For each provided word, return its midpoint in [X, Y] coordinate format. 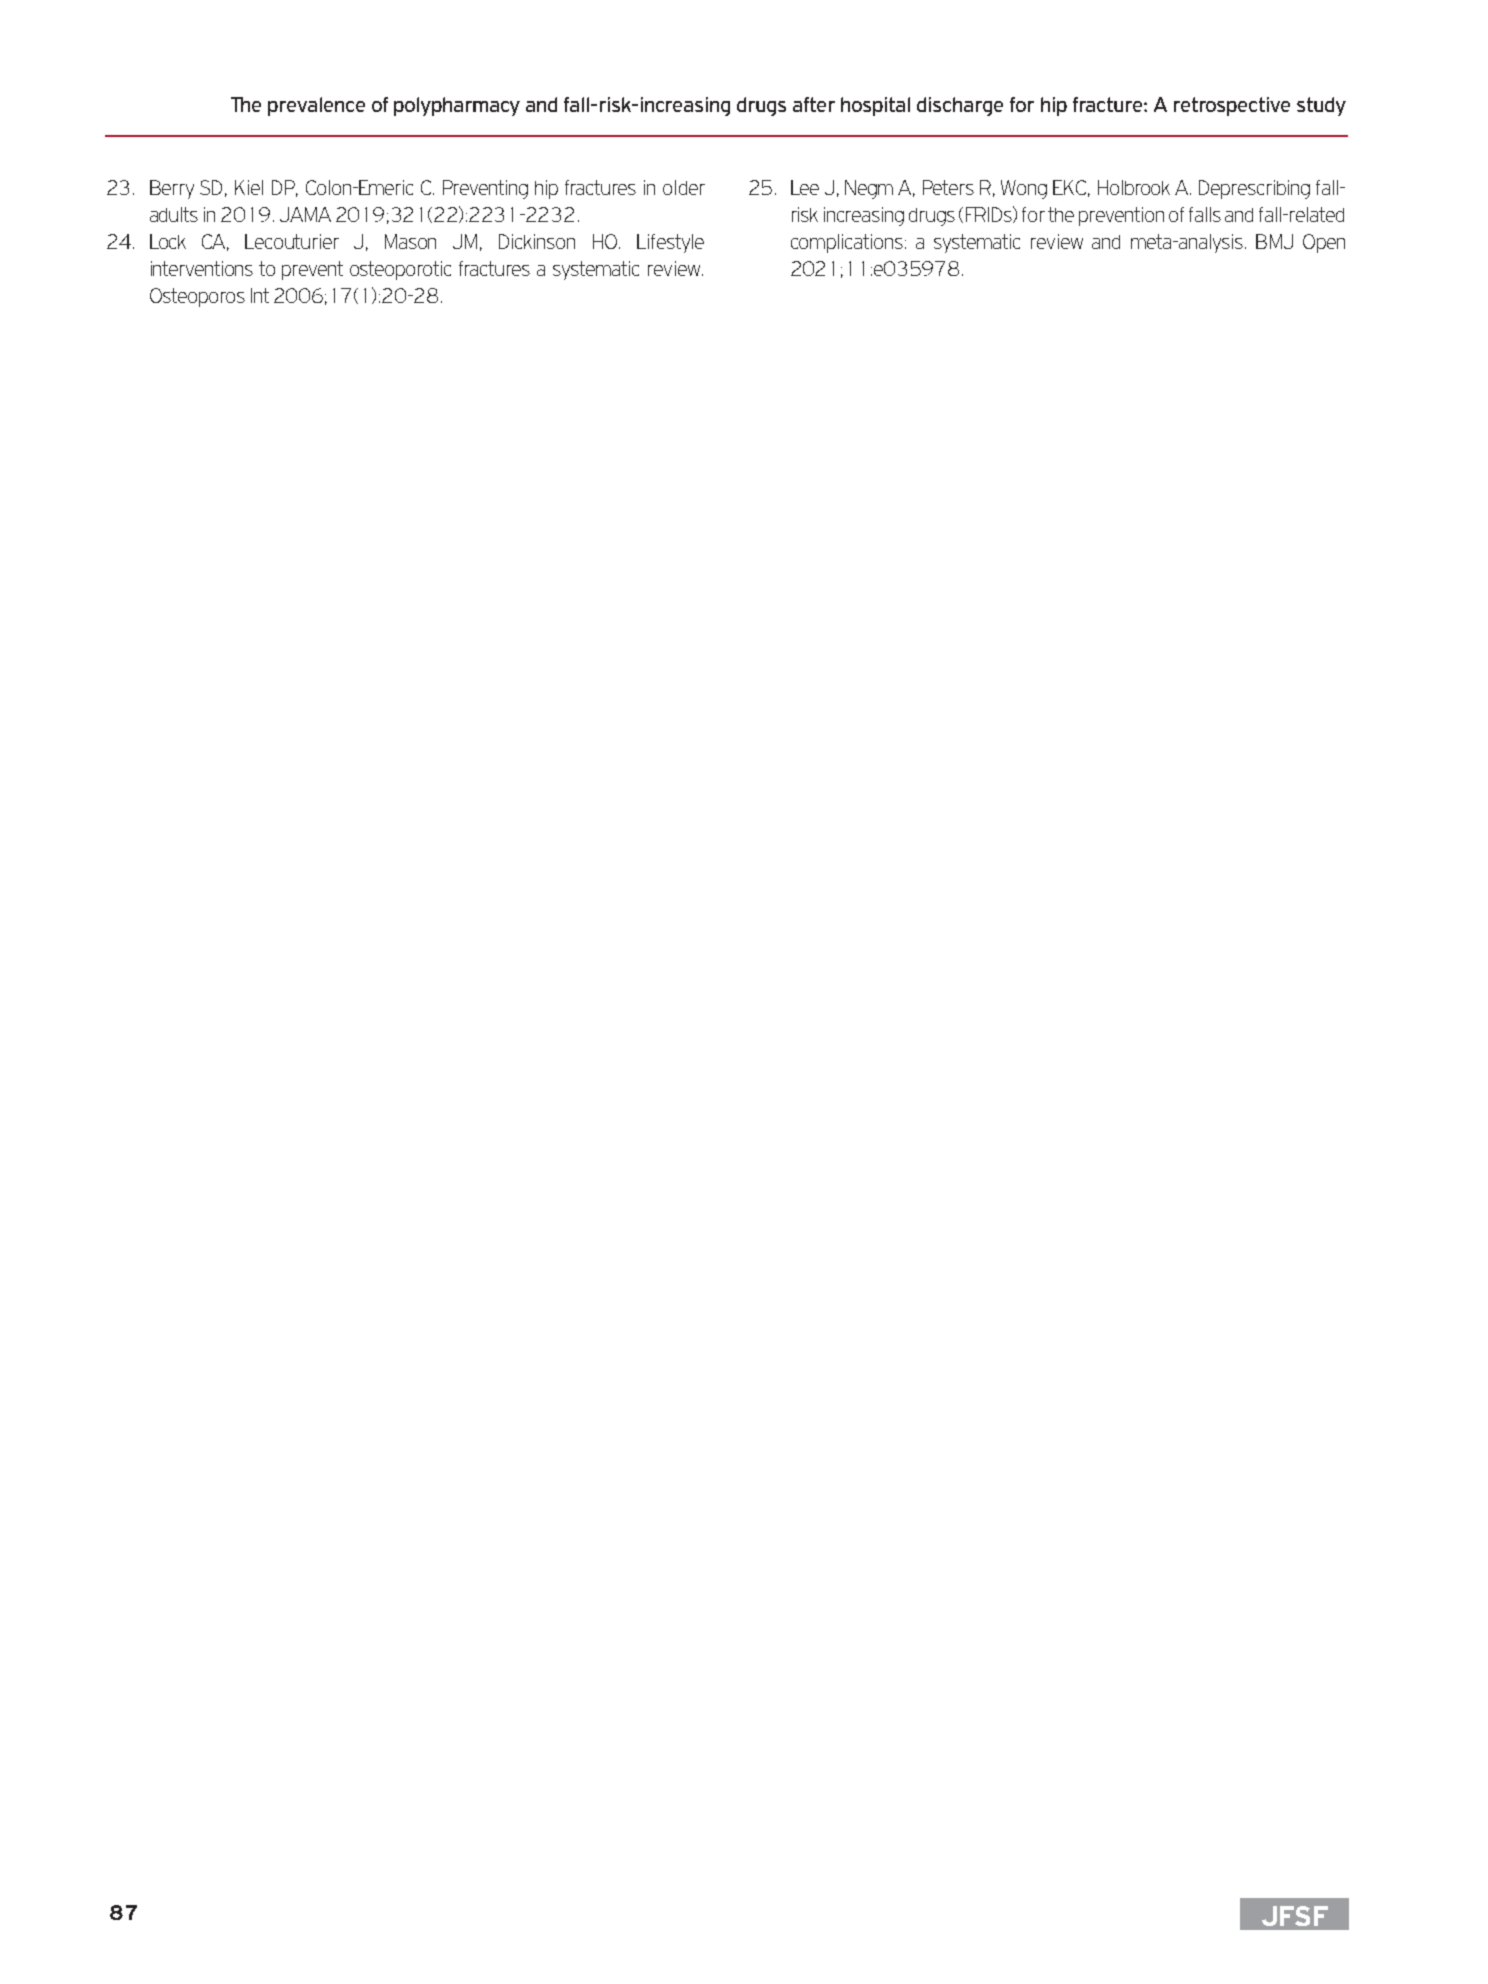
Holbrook [1134, 187]
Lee [805, 187]
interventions [202, 268]
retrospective [1232, 106]
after [814, 104]
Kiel [249, 187]
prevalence [316, 106]
